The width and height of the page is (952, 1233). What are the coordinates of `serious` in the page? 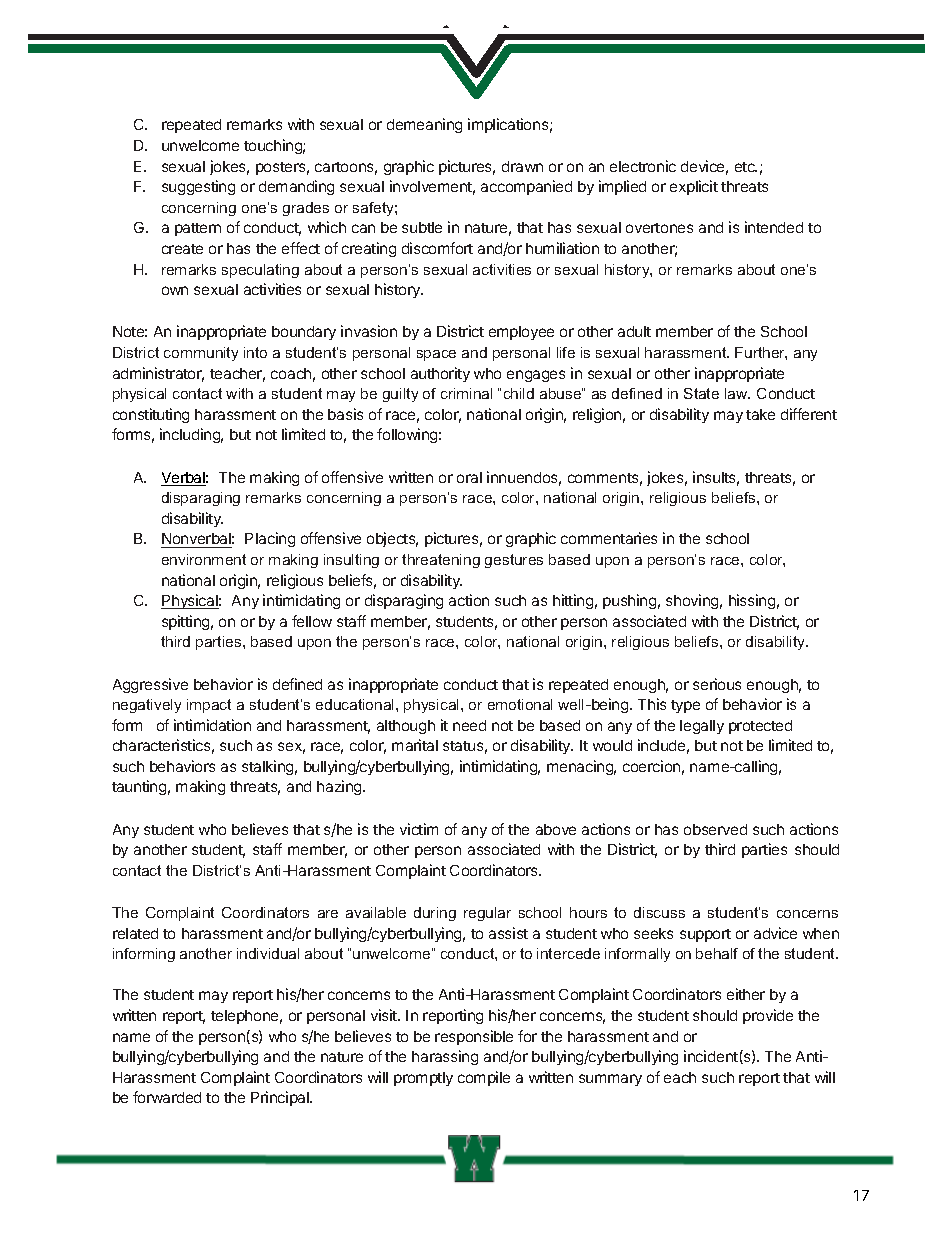 It's located at (717, 684).
